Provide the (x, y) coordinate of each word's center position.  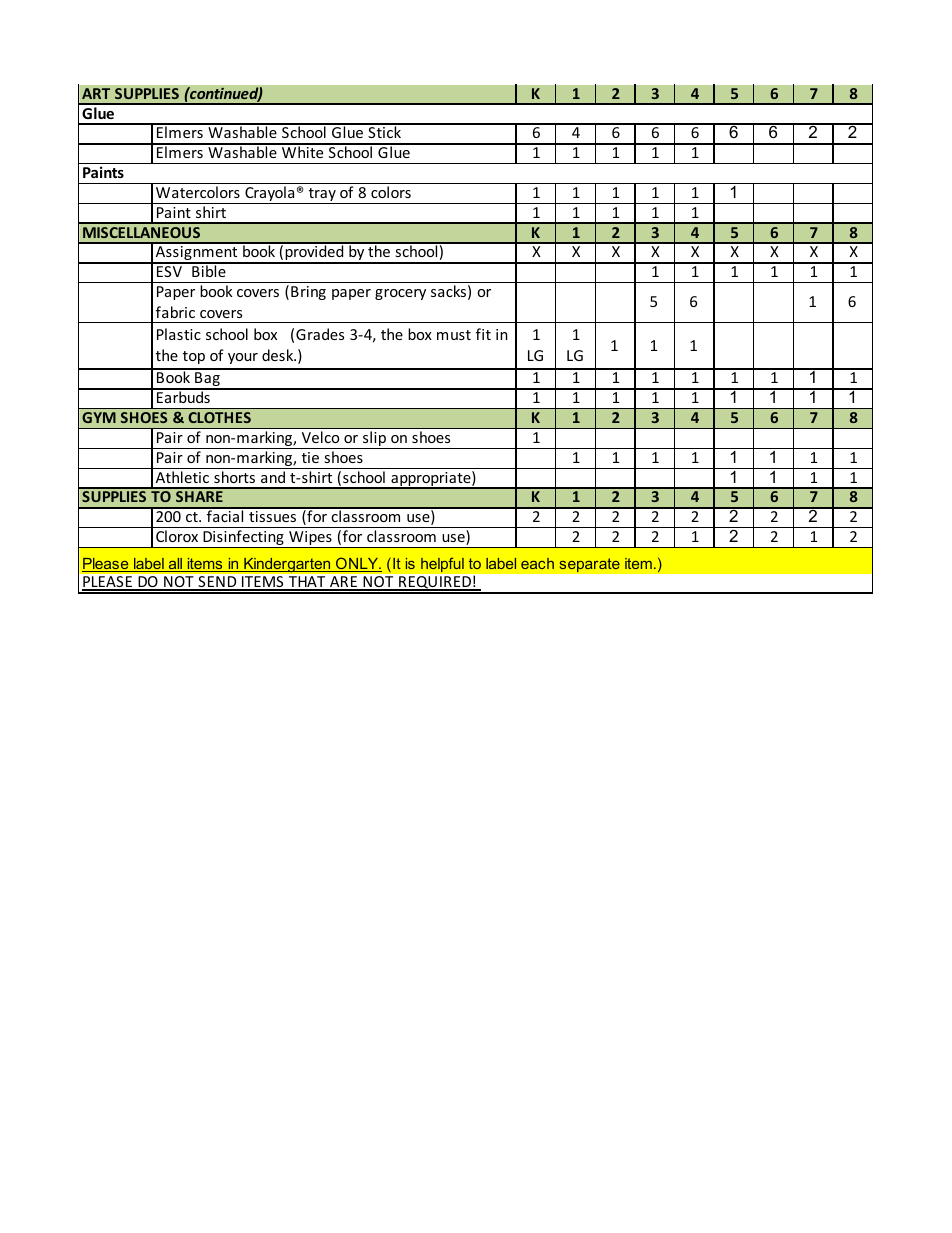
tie (310, 457)
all (176, 565)
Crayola (270, 195)
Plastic (179, 334)
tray (322, 196)
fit (483, 334)
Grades (320, 334)
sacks (448, 291)
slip (375, 440)
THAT (307, 583)
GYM (99, 417)
